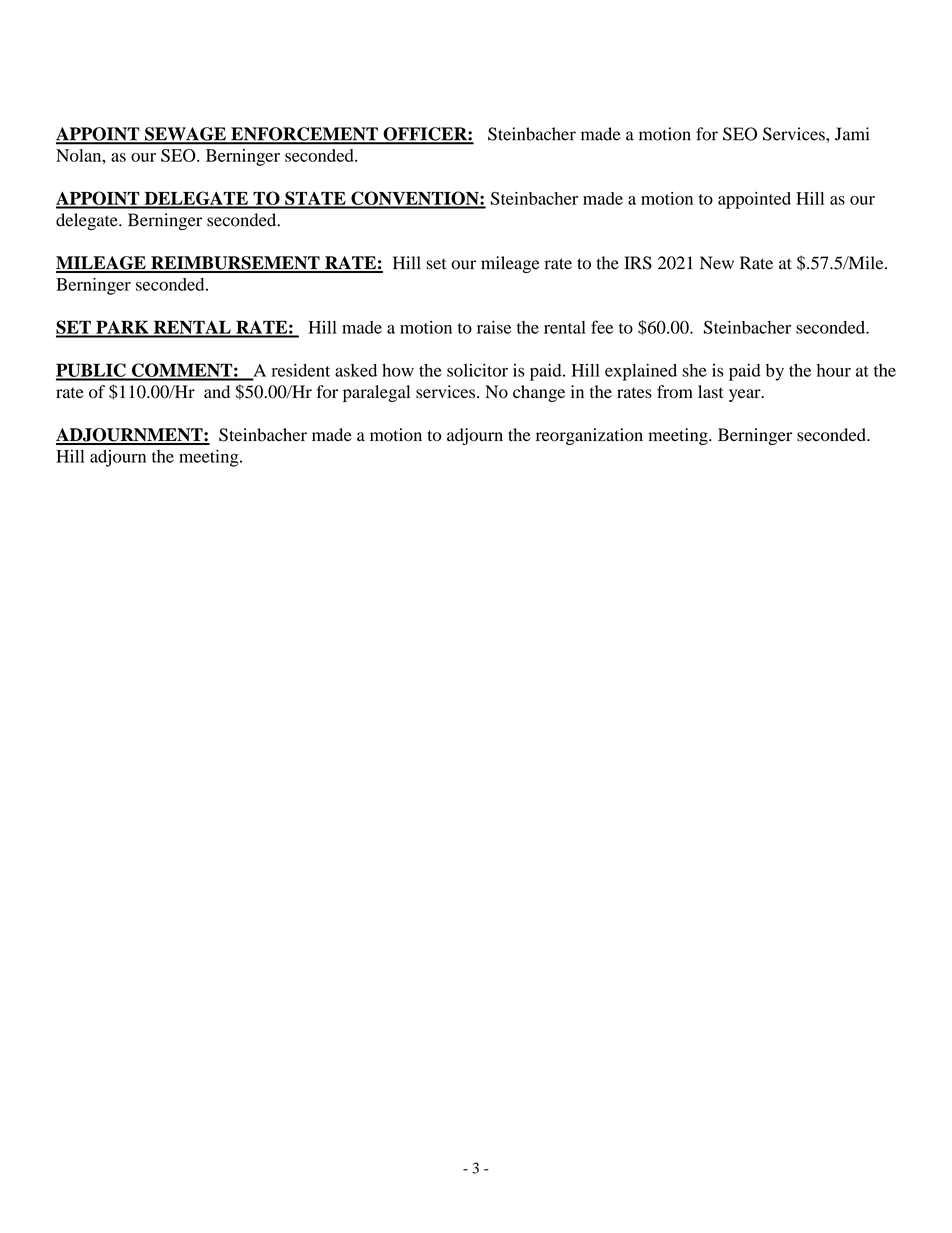 The width and height of the document is (952, 1233). What do you see at coordinates (494, 327) in the document?
I see `raise` at bounding box center [494, 327].
